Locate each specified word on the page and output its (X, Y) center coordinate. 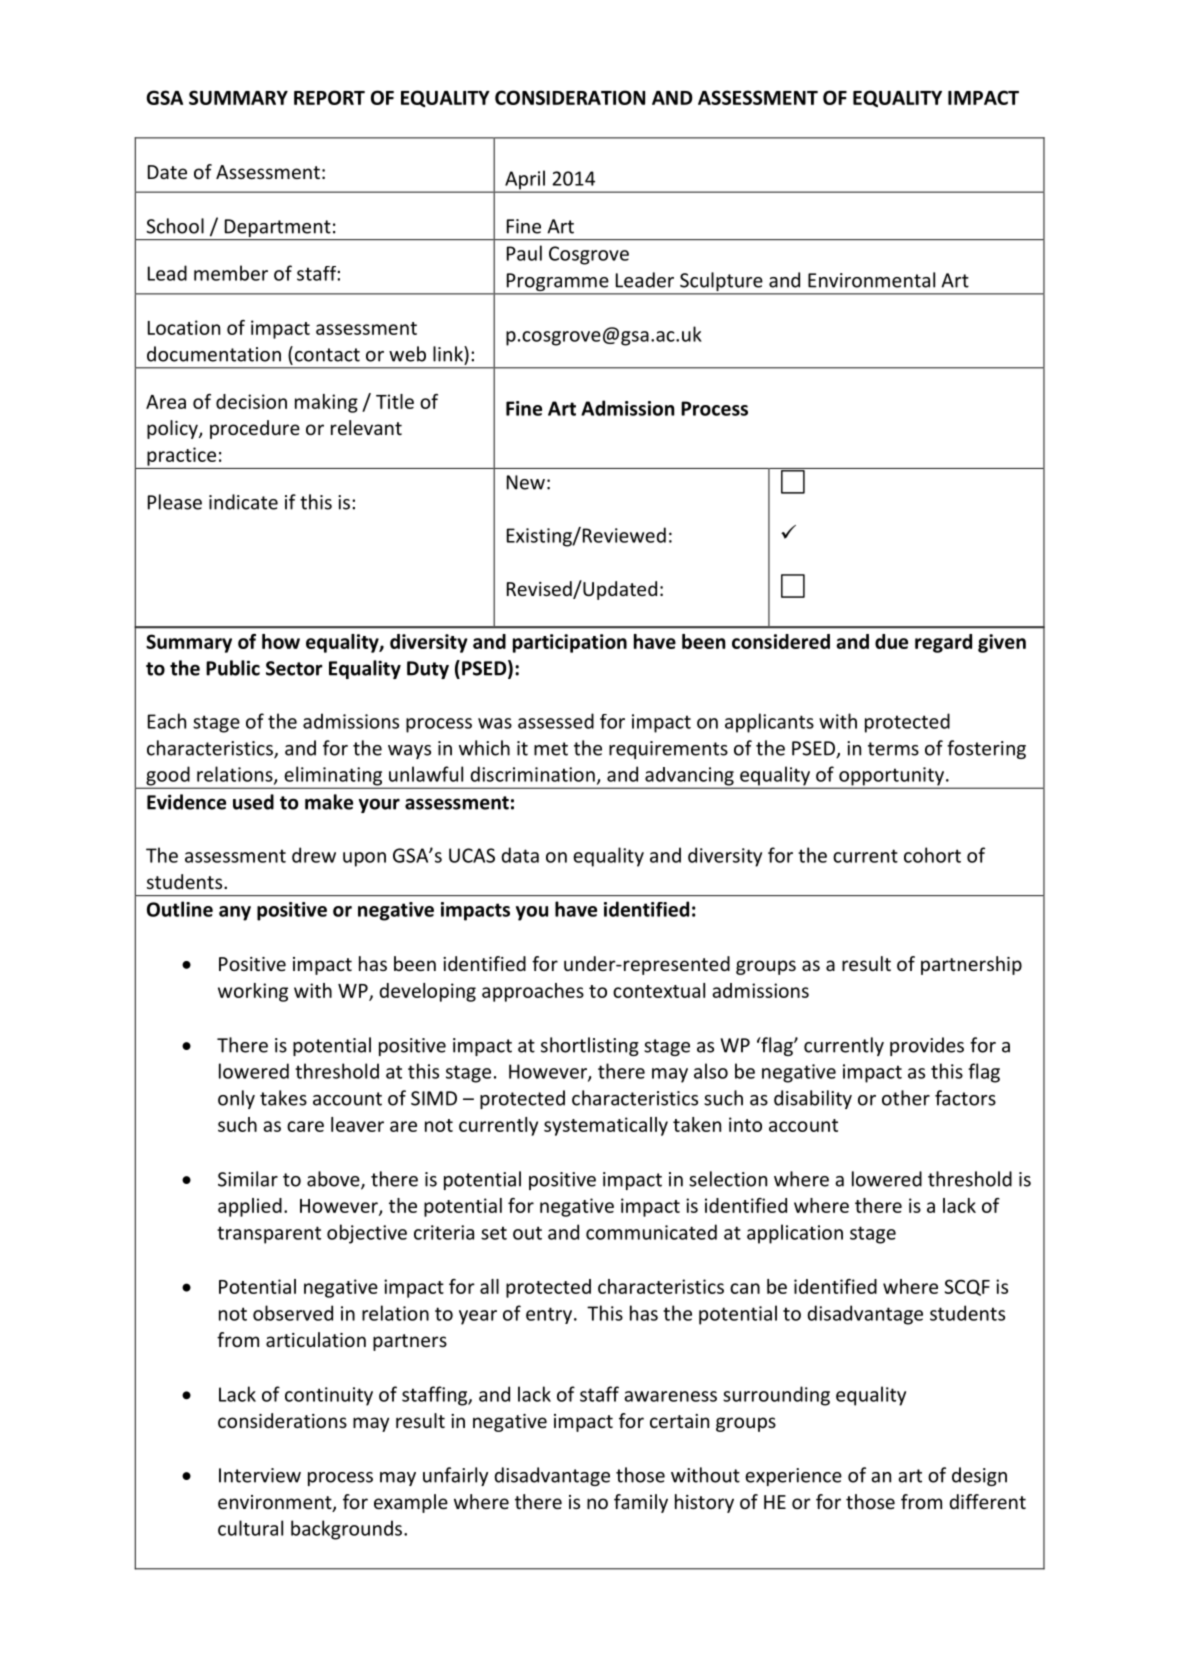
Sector (294, 668)
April (525, 181)
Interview (260, 1475)
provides (927, 1046)
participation (570, 643)
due (891, 641)
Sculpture (721, 283)
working (253, 992)
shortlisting (590, 1046)
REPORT (329, 97)
